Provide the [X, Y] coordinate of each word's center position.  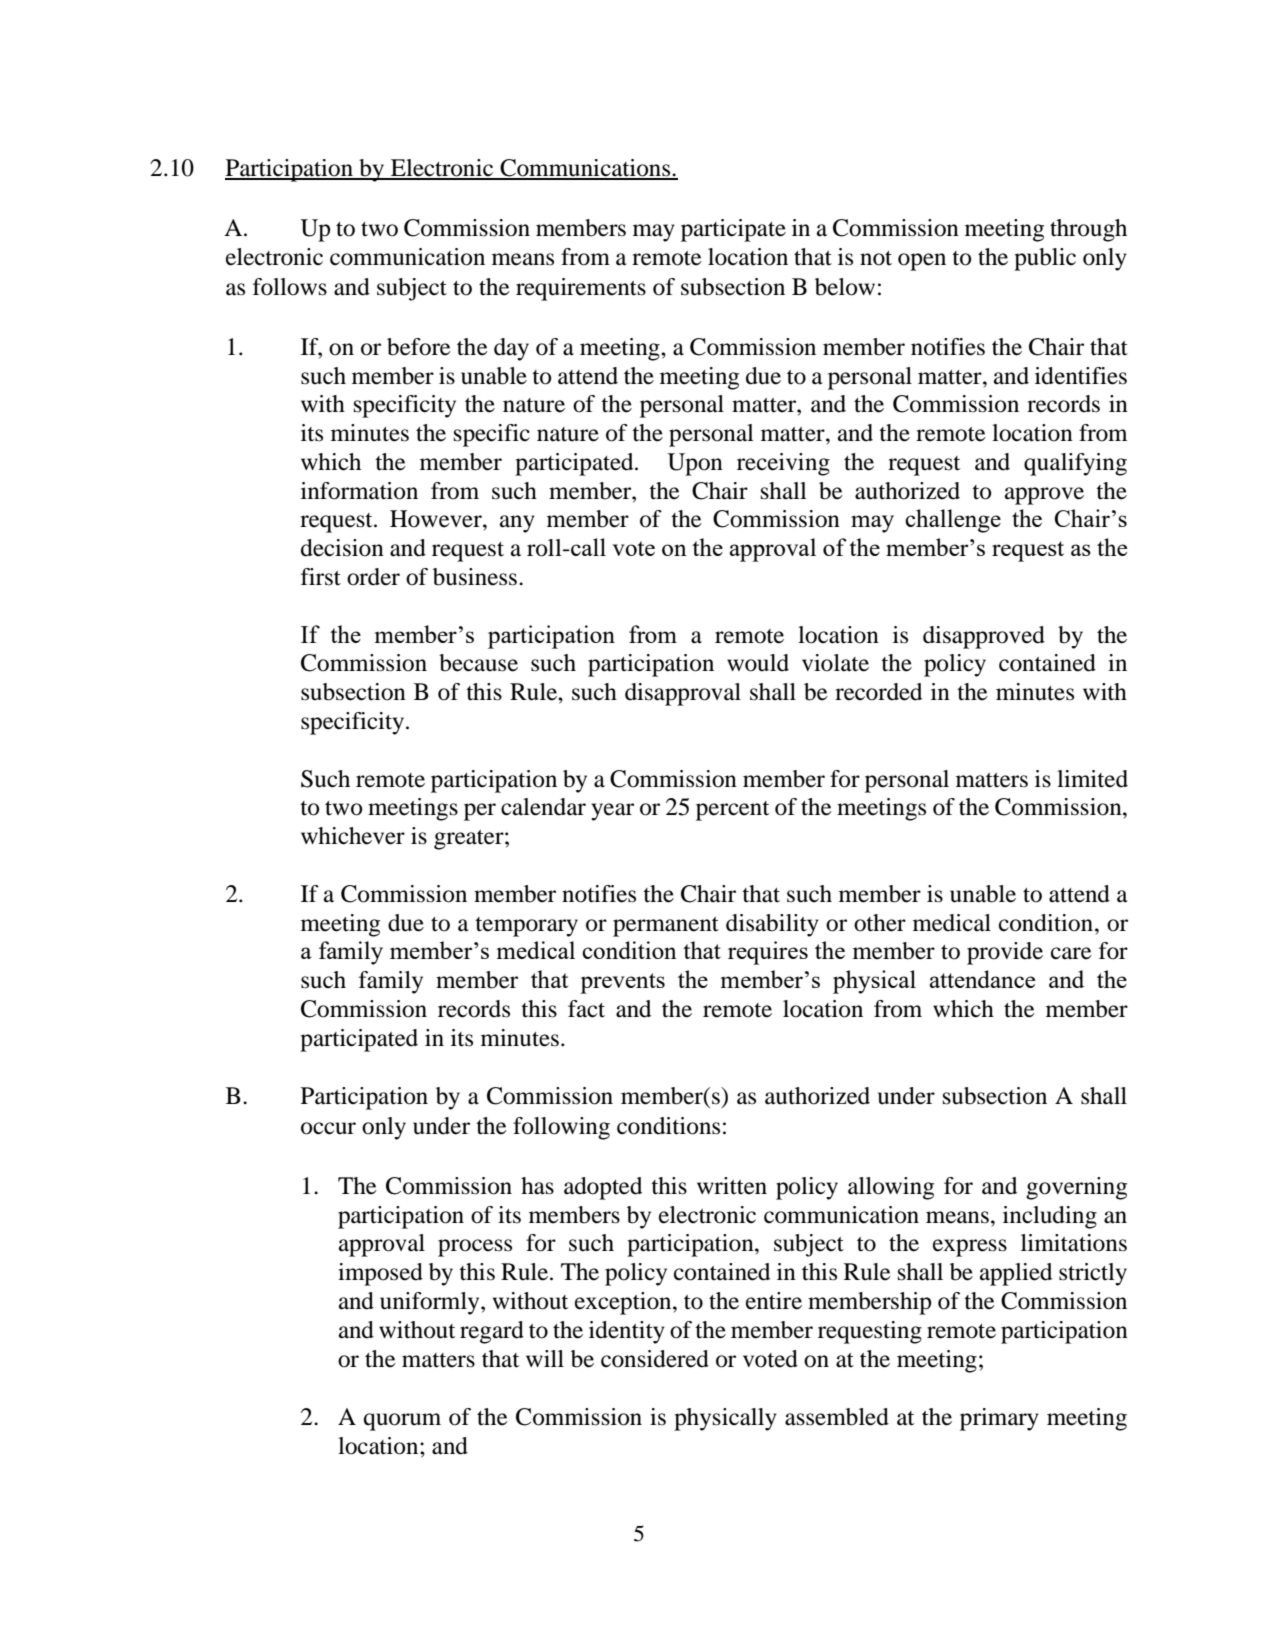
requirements [581, 289]
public [1045, 259]
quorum [402, 1422]
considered [655, 1359]
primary [999, 1419]
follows [290, 287]
